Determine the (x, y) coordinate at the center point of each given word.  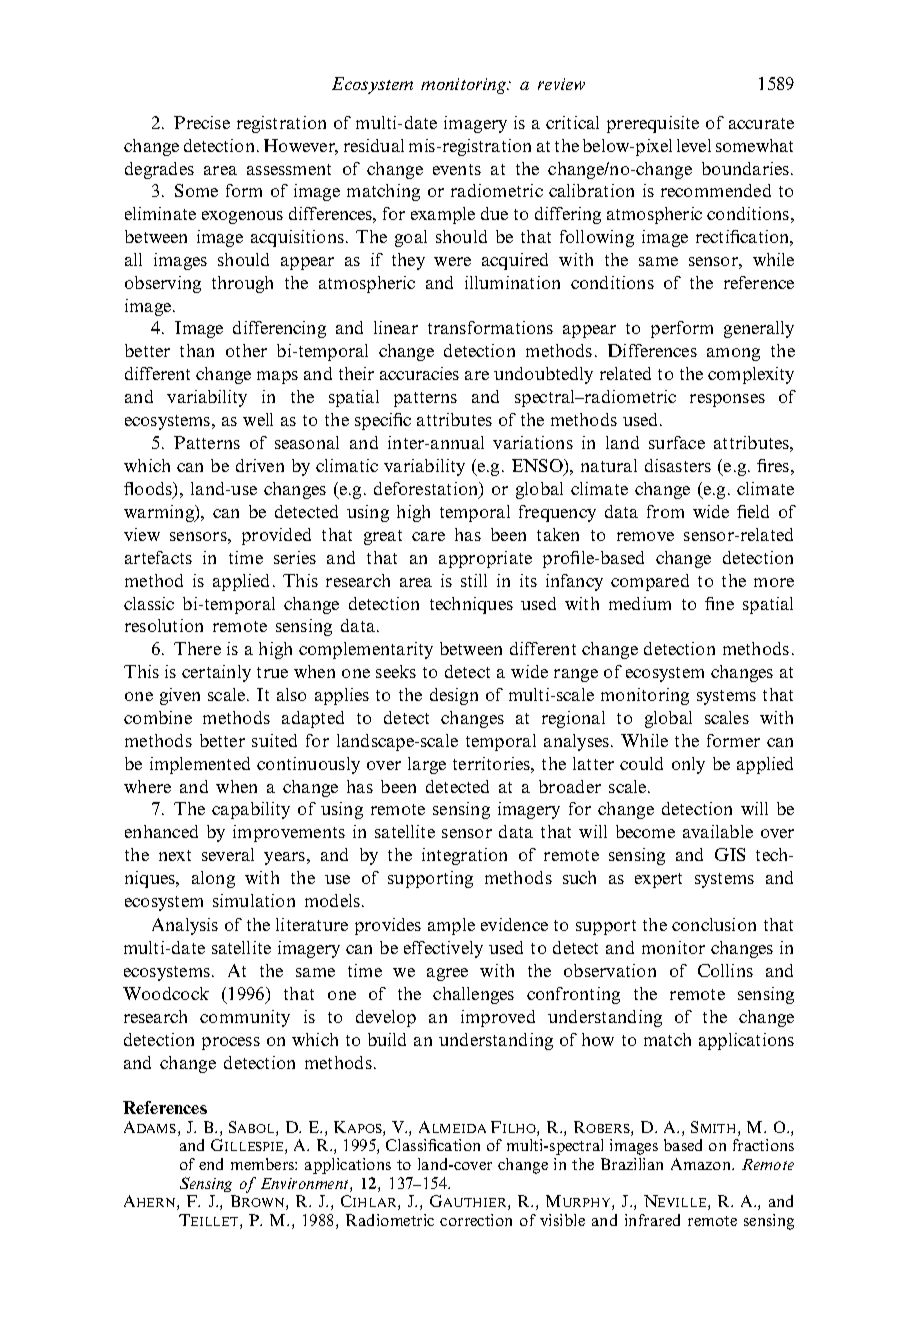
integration (464, 856)
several (228, 854)
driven (260, 465)
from (665, 511)
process (231, 1043)
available (718, 831)
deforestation (427, 490)
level (694, 145)
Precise (202, 122)
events (457, 169)
